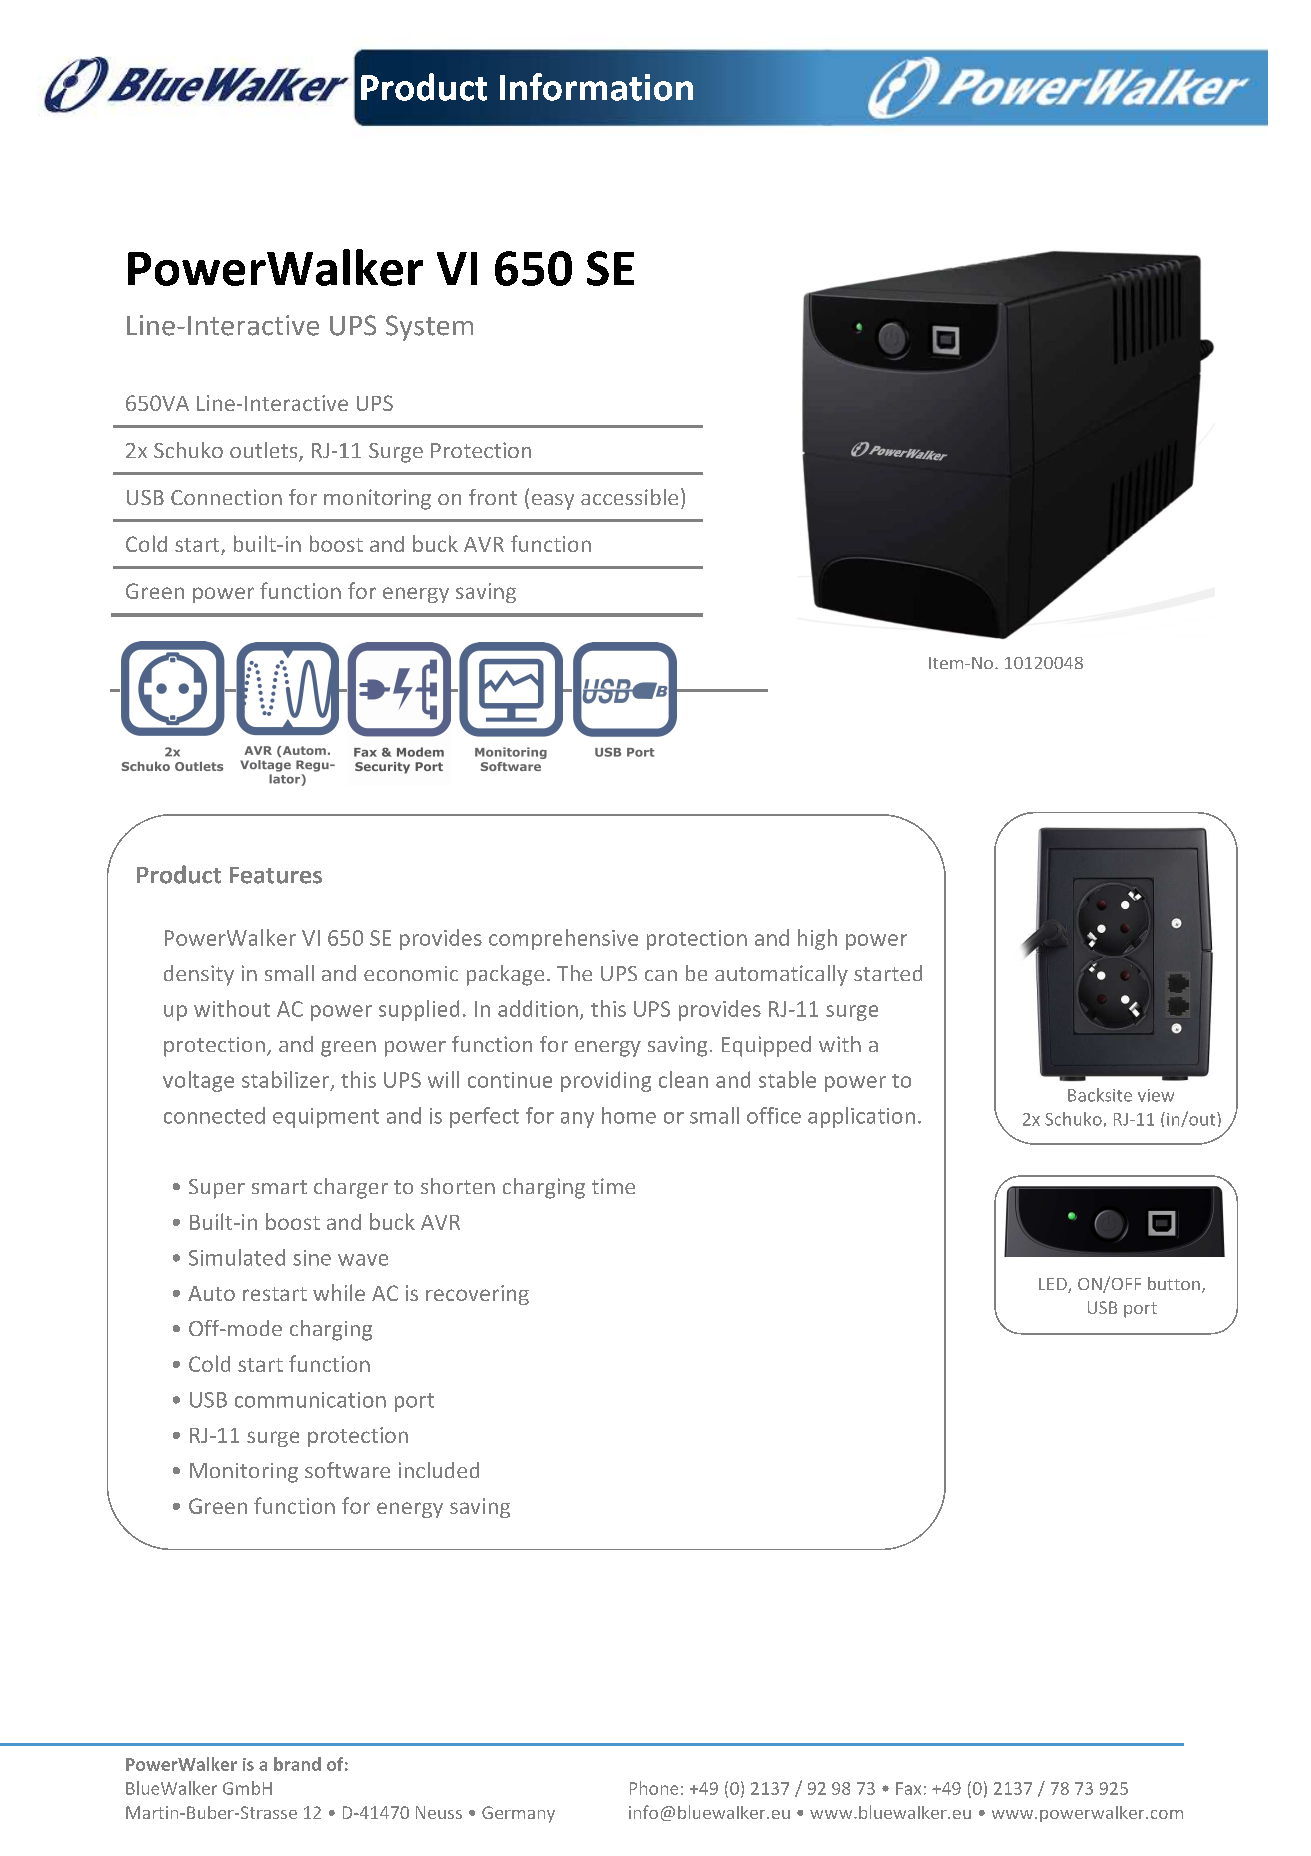 The image size is (1311, 1856). I want to click on brand, so click(297, 1764).
